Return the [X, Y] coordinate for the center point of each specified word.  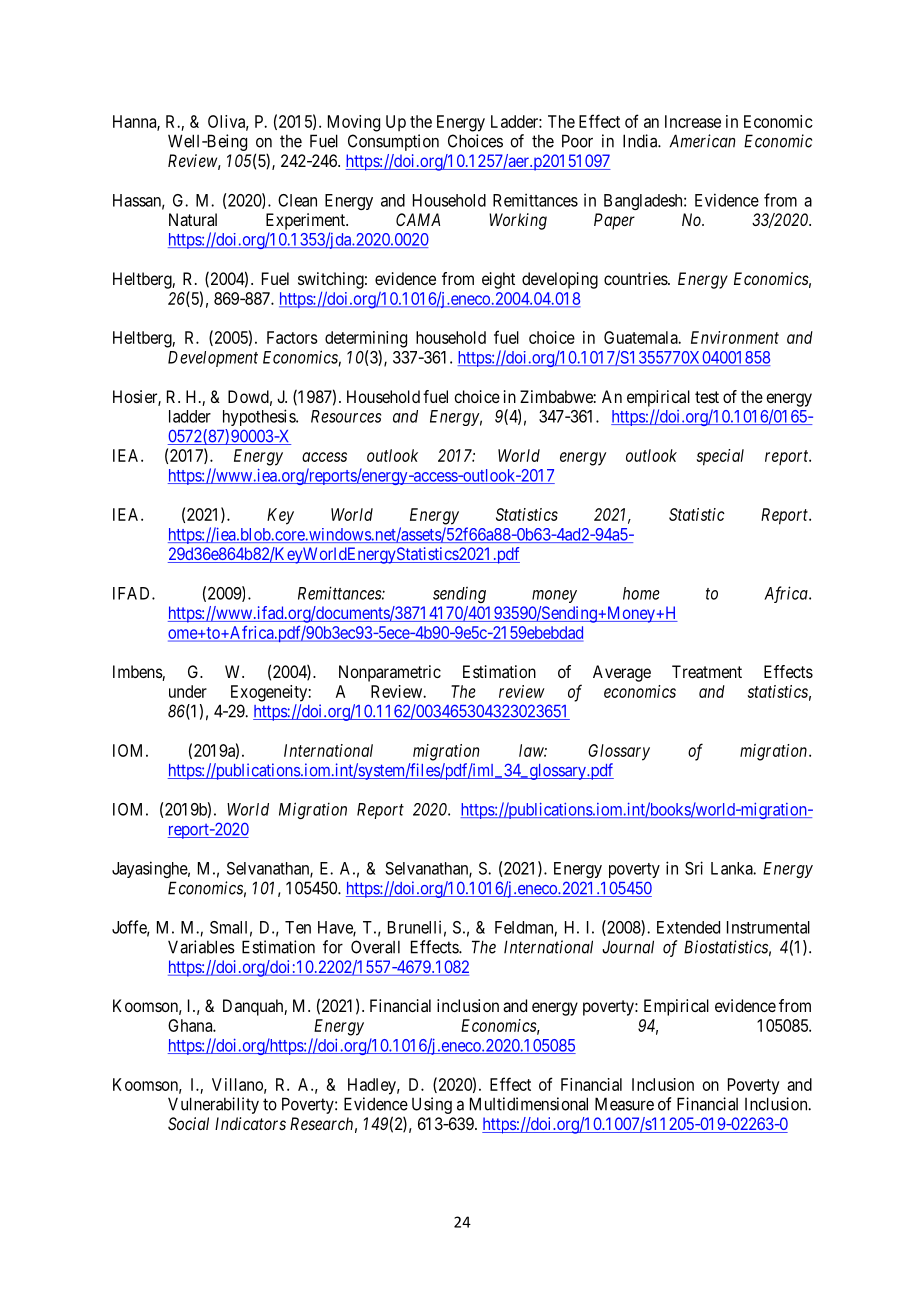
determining [366, 339]
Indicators [250, 1123]
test [707, 397]
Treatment [707, 671]
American [702, 141]
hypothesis [260, 417]
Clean [297, 200]
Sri [694, 868]
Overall [375, 947]
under [188, 691]
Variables [201, 947]
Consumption [393, 142]
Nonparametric [390, 673]
